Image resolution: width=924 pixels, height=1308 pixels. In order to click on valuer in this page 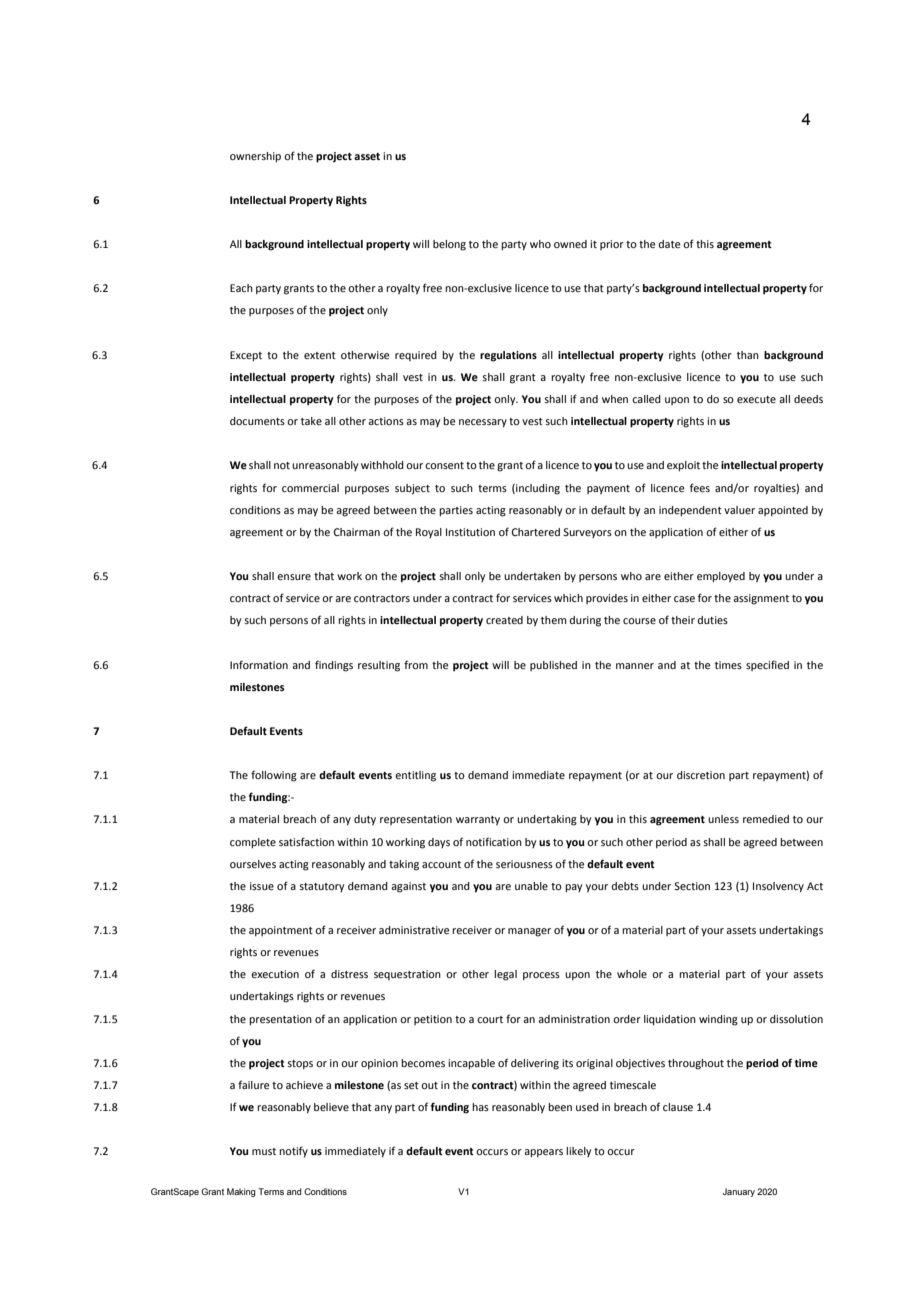, I will do `click(739, 510)`.
